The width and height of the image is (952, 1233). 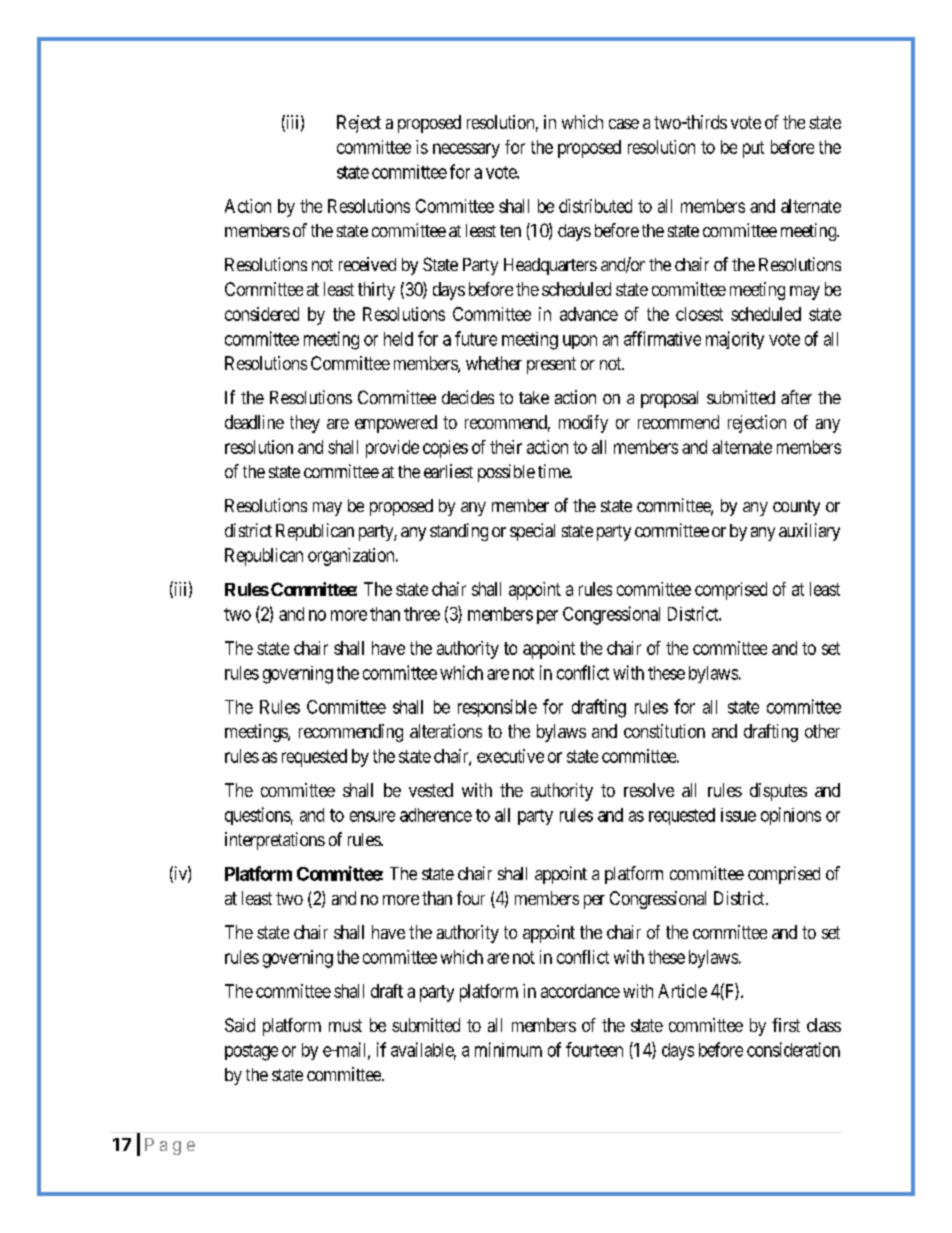 What do you see at coordinates (510, 756) in the image?
I see `executive` at bounding box center [510, 756].
